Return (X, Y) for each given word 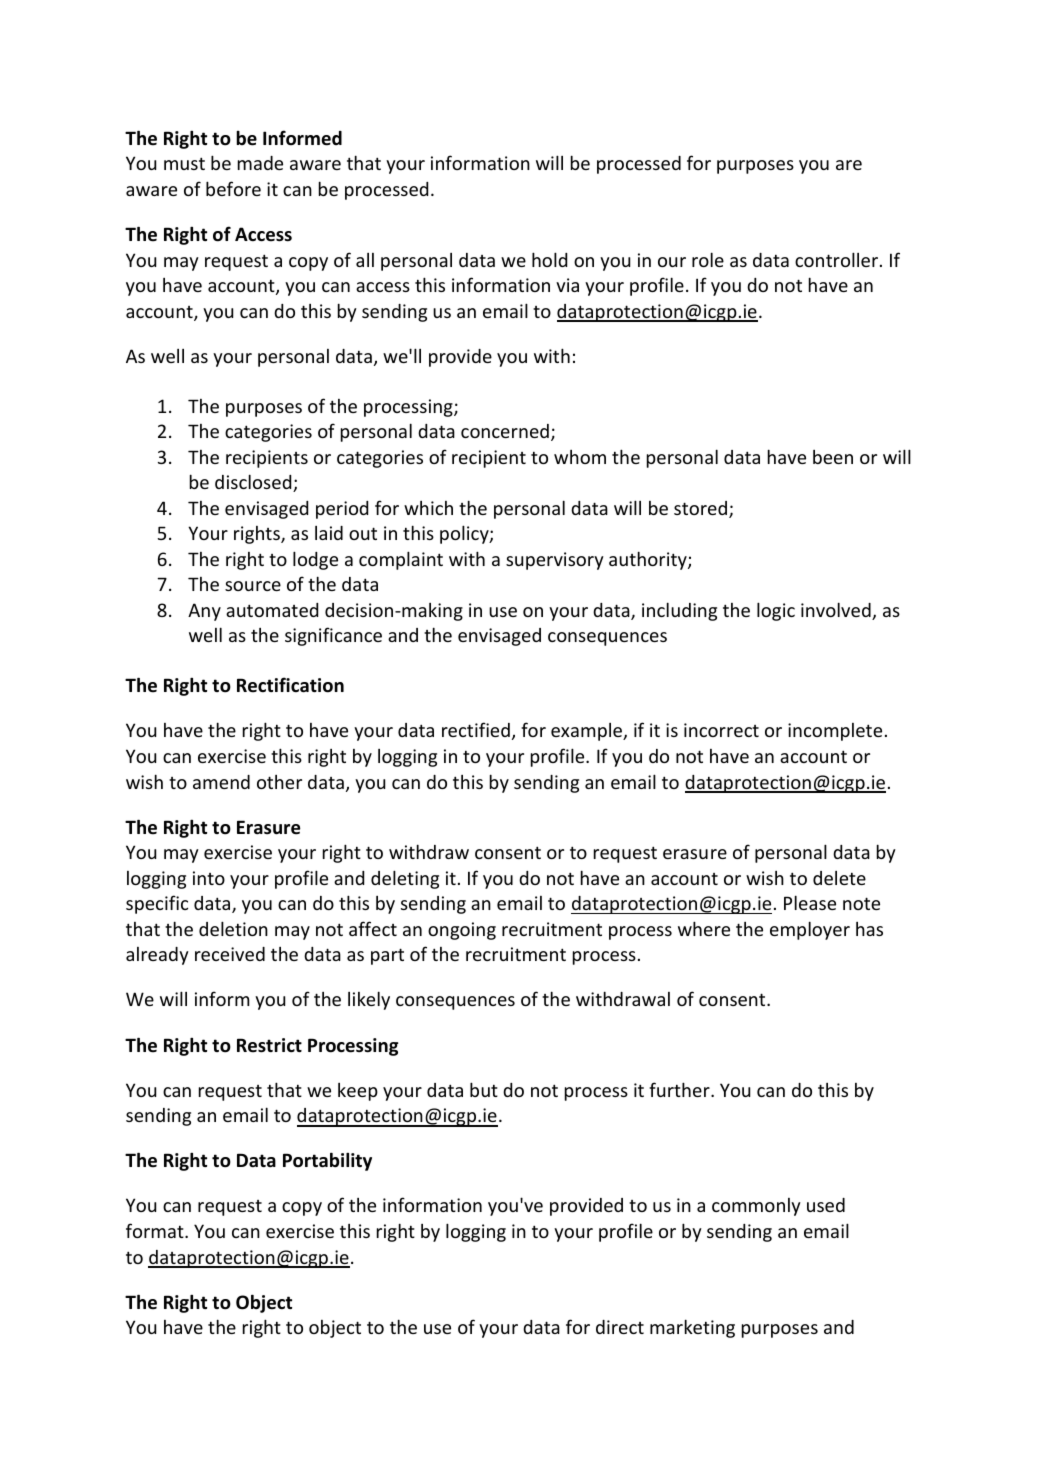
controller (838, 259)
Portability (327, 1161)
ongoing (462, 931)
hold (549, 259)
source (253, 586)
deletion (233, 928)
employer (810, 930)
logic (776, 611)
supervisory (555, 561)
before (233, 188)
